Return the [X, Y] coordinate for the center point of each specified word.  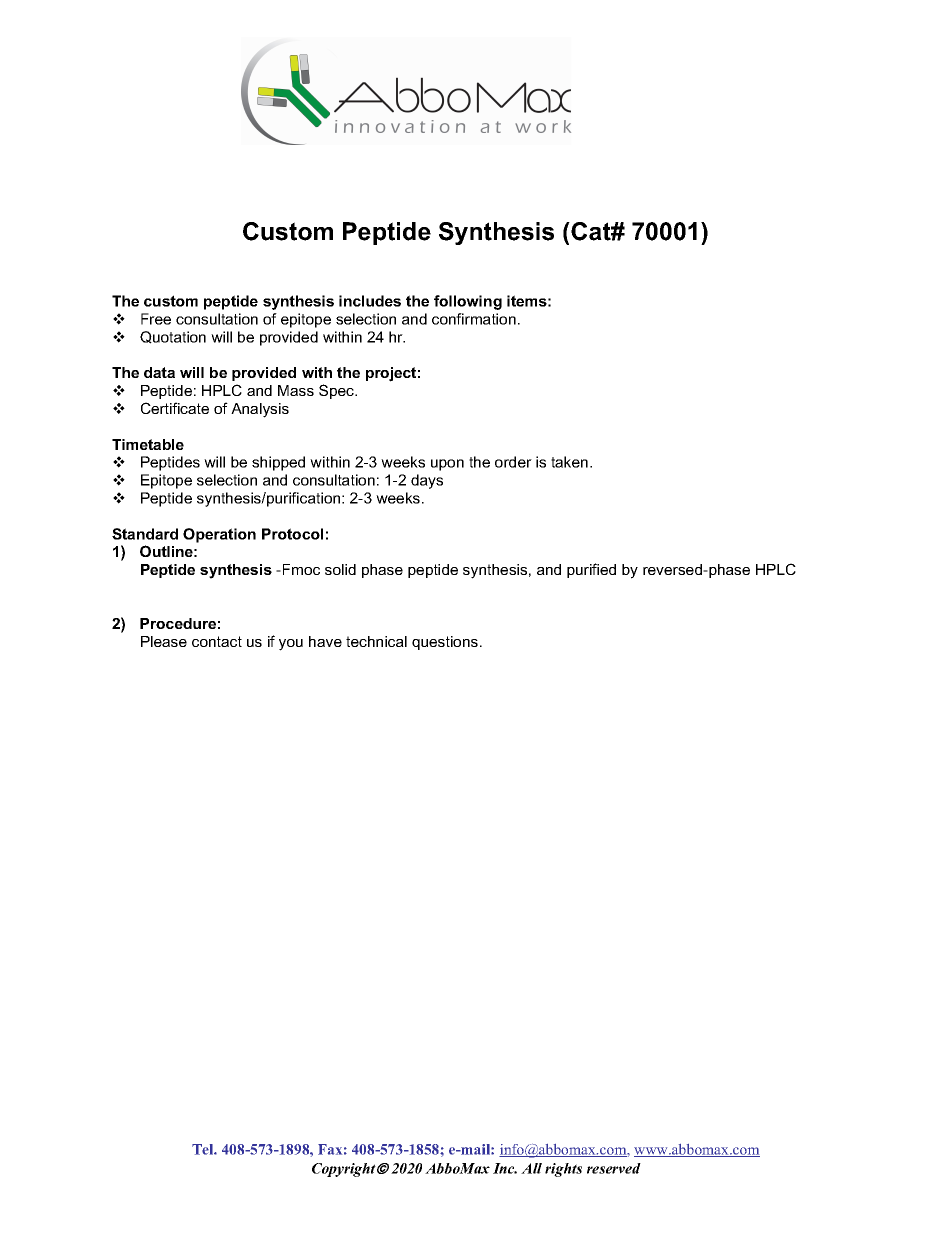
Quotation [173, 337]
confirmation [474, 319]
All [531, 1168]
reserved [614, 1168]
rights [563, 1170]
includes [370, 301]
